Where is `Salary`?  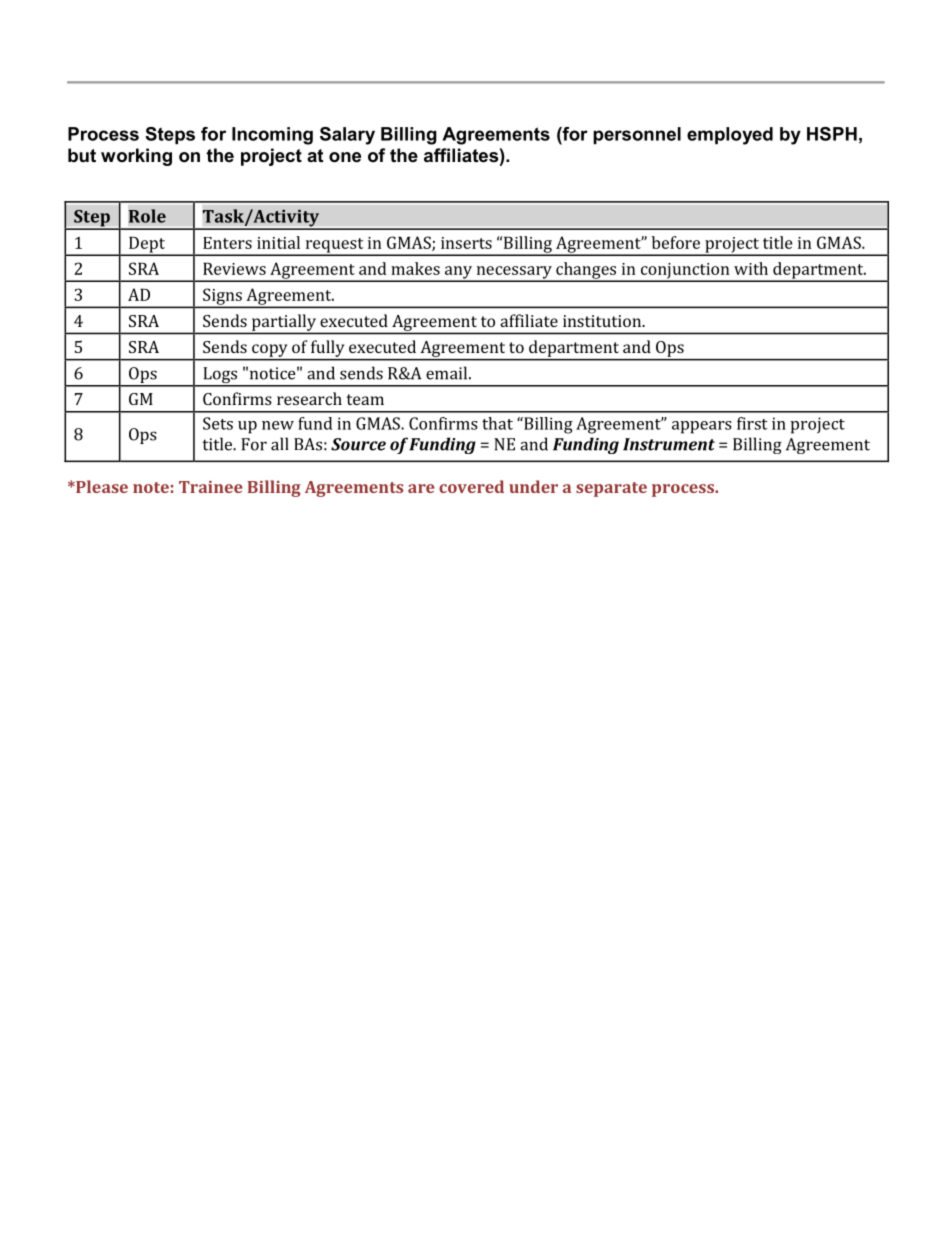
Salary is located at coordinates (347, 136).
